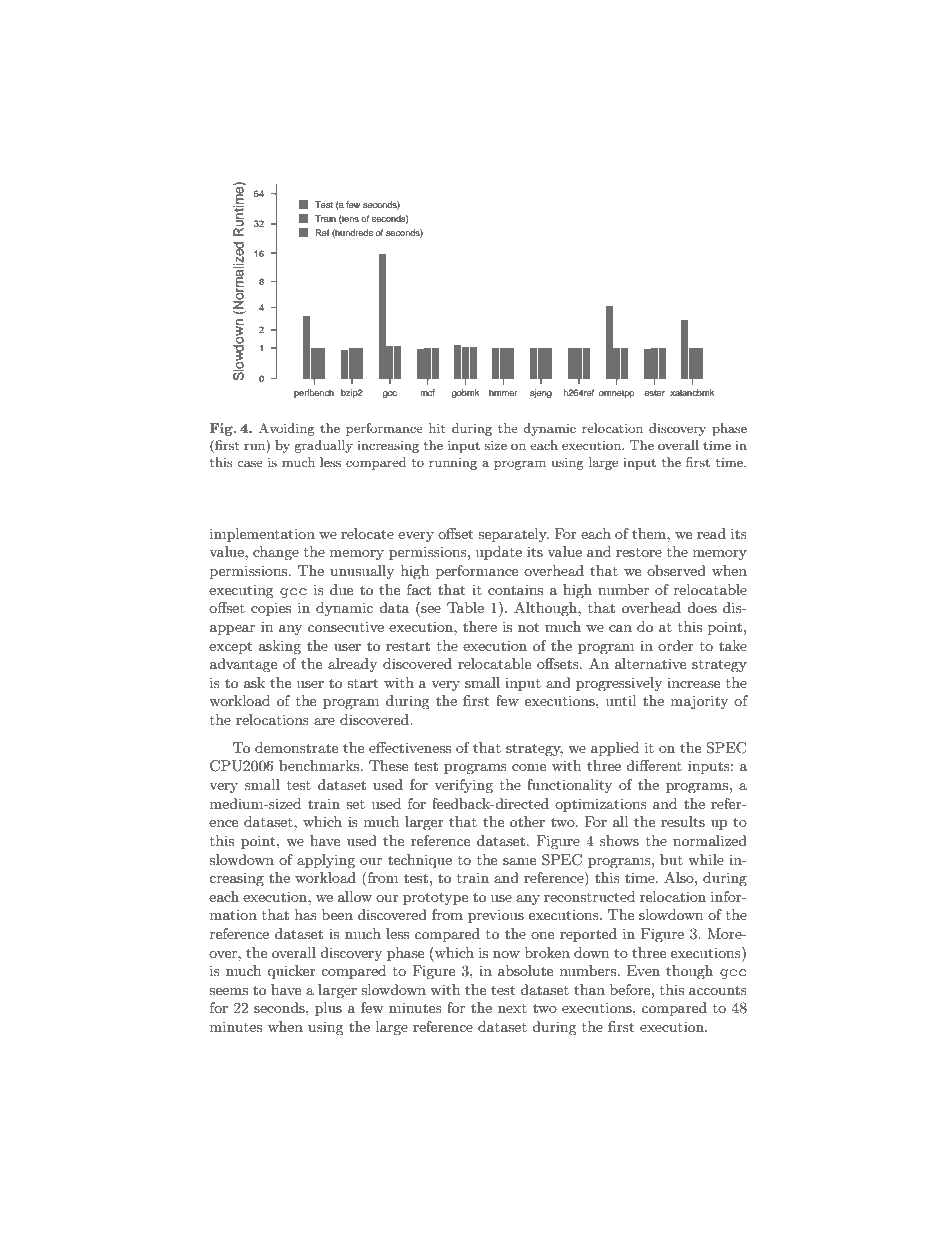 Image resolution: width=952 pixels, height=1233 pixels. What do you see at coordinates (410, 747) in the screenshot?
I see `effectiveness` at bounding box center [410, 747].
